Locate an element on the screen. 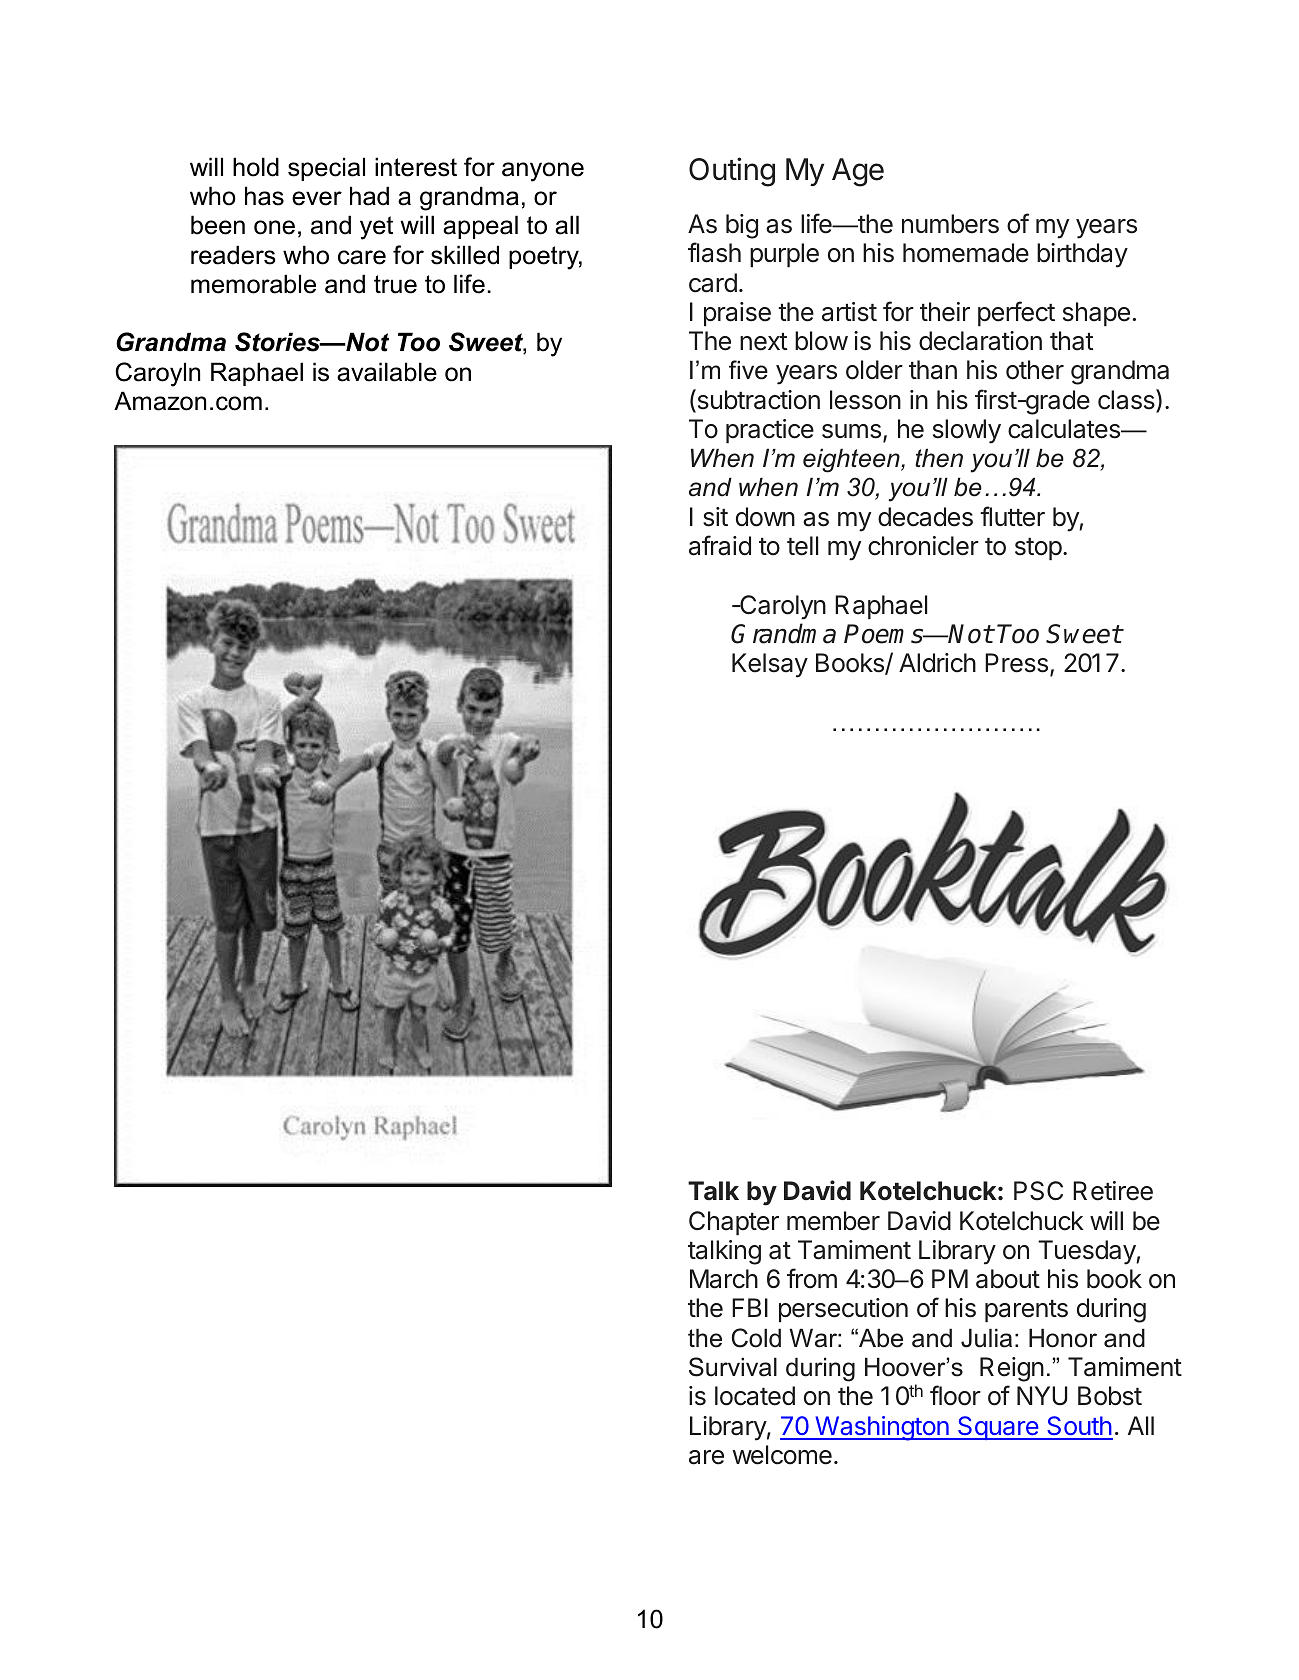  Square is located at coordinates (998, 1428).
